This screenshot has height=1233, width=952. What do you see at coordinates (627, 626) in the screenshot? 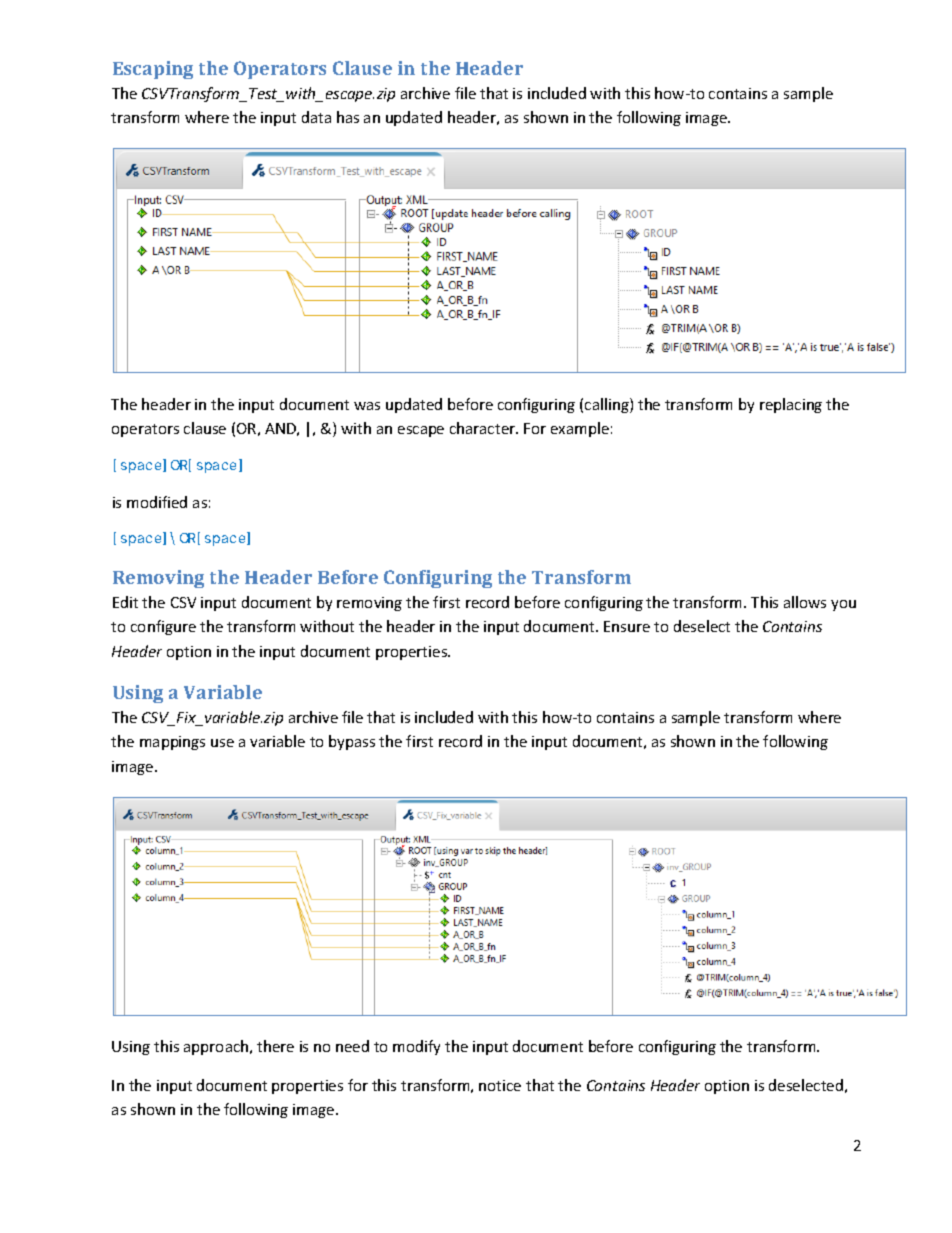
I see `Ensure` at bounding box center [627, 626].
